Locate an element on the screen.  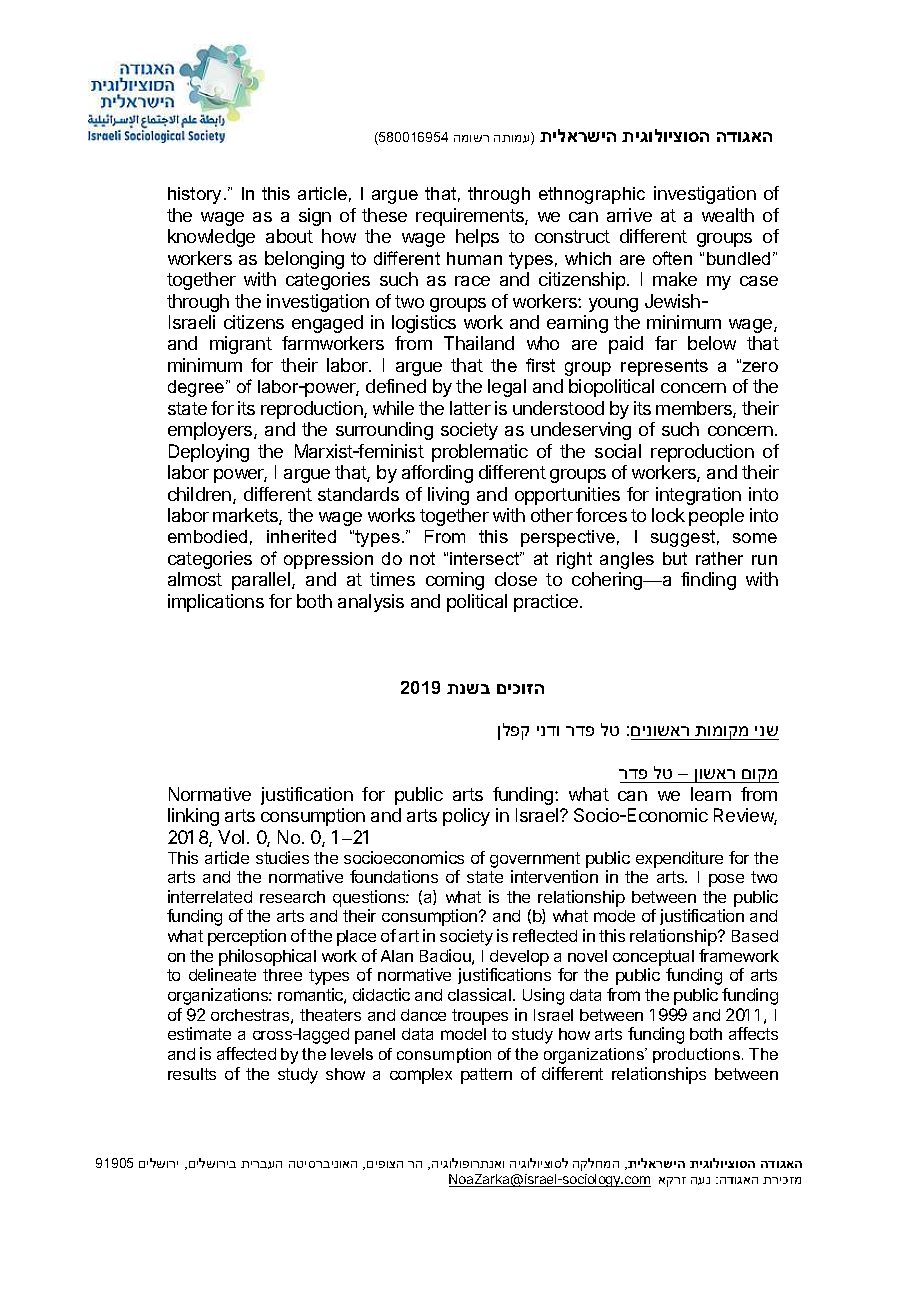
affected is located at coordinates (246, 1053).
